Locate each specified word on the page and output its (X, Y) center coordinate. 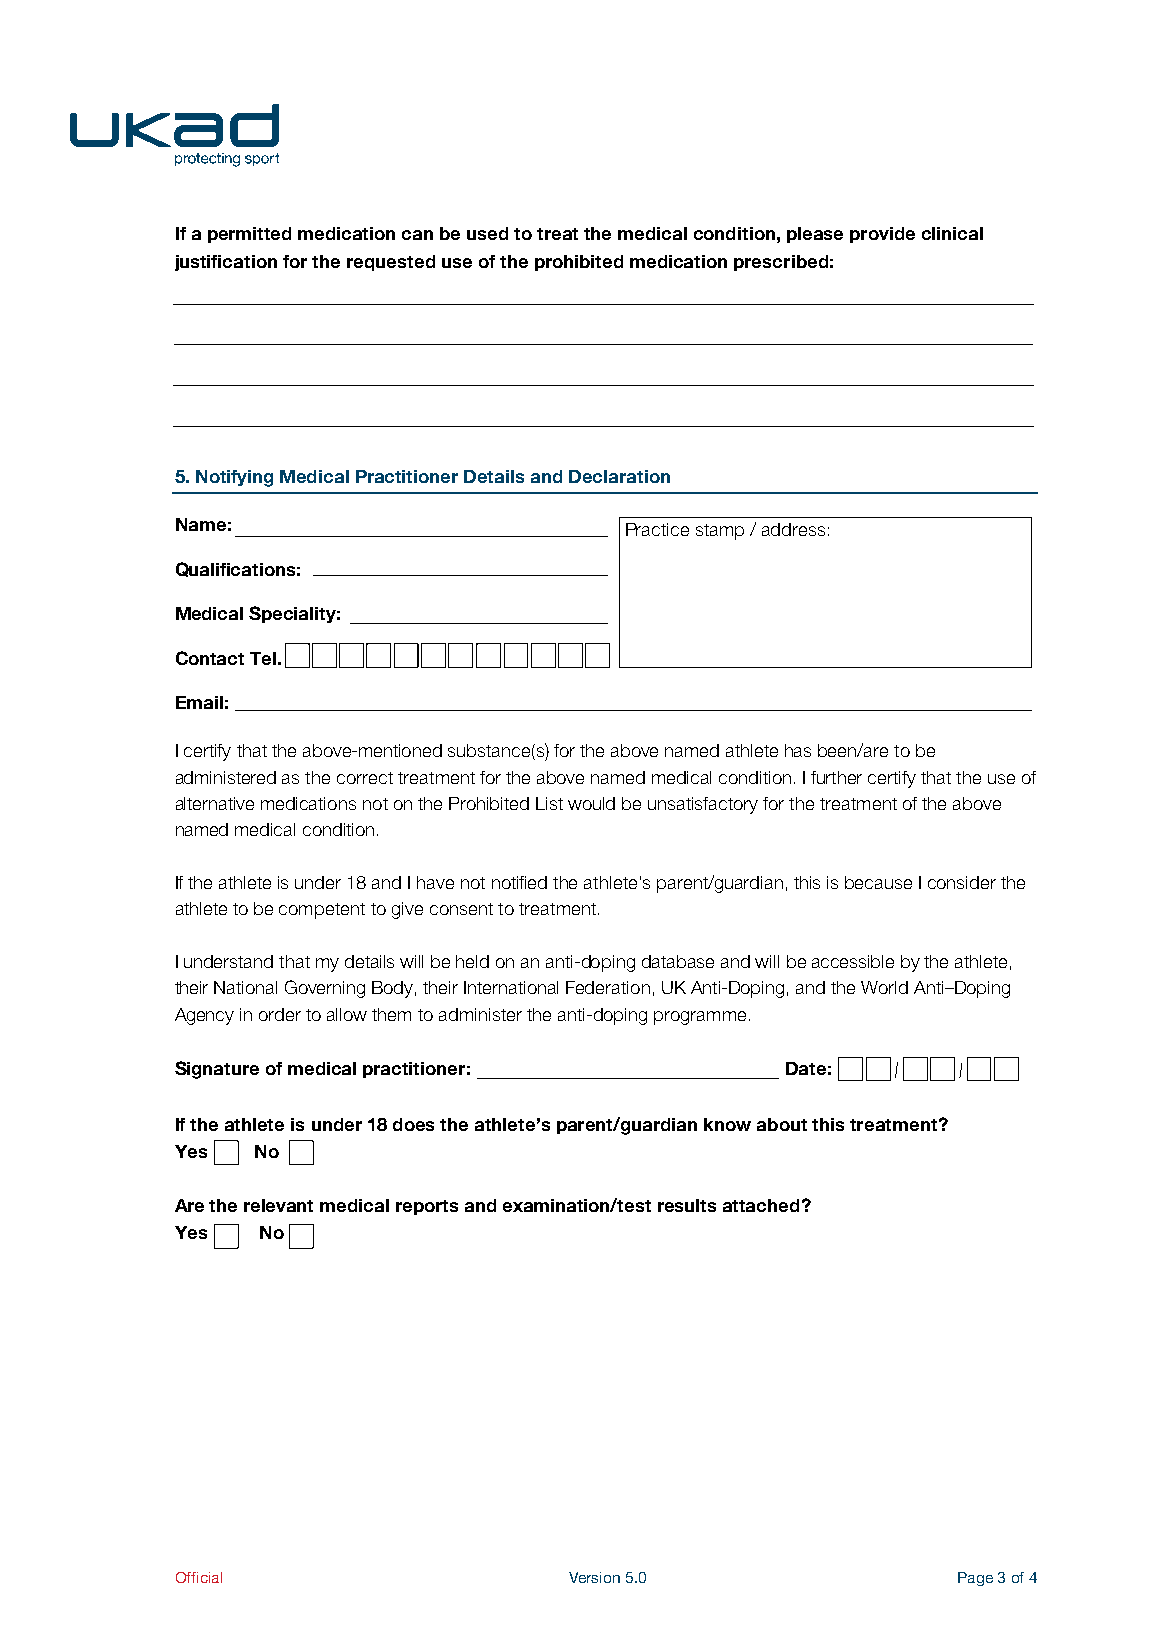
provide (882, 235)
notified (519, 882)
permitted (249, 235)
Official (199, 1577)
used (487, 233)
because (878, 882)
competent (322, 911)
